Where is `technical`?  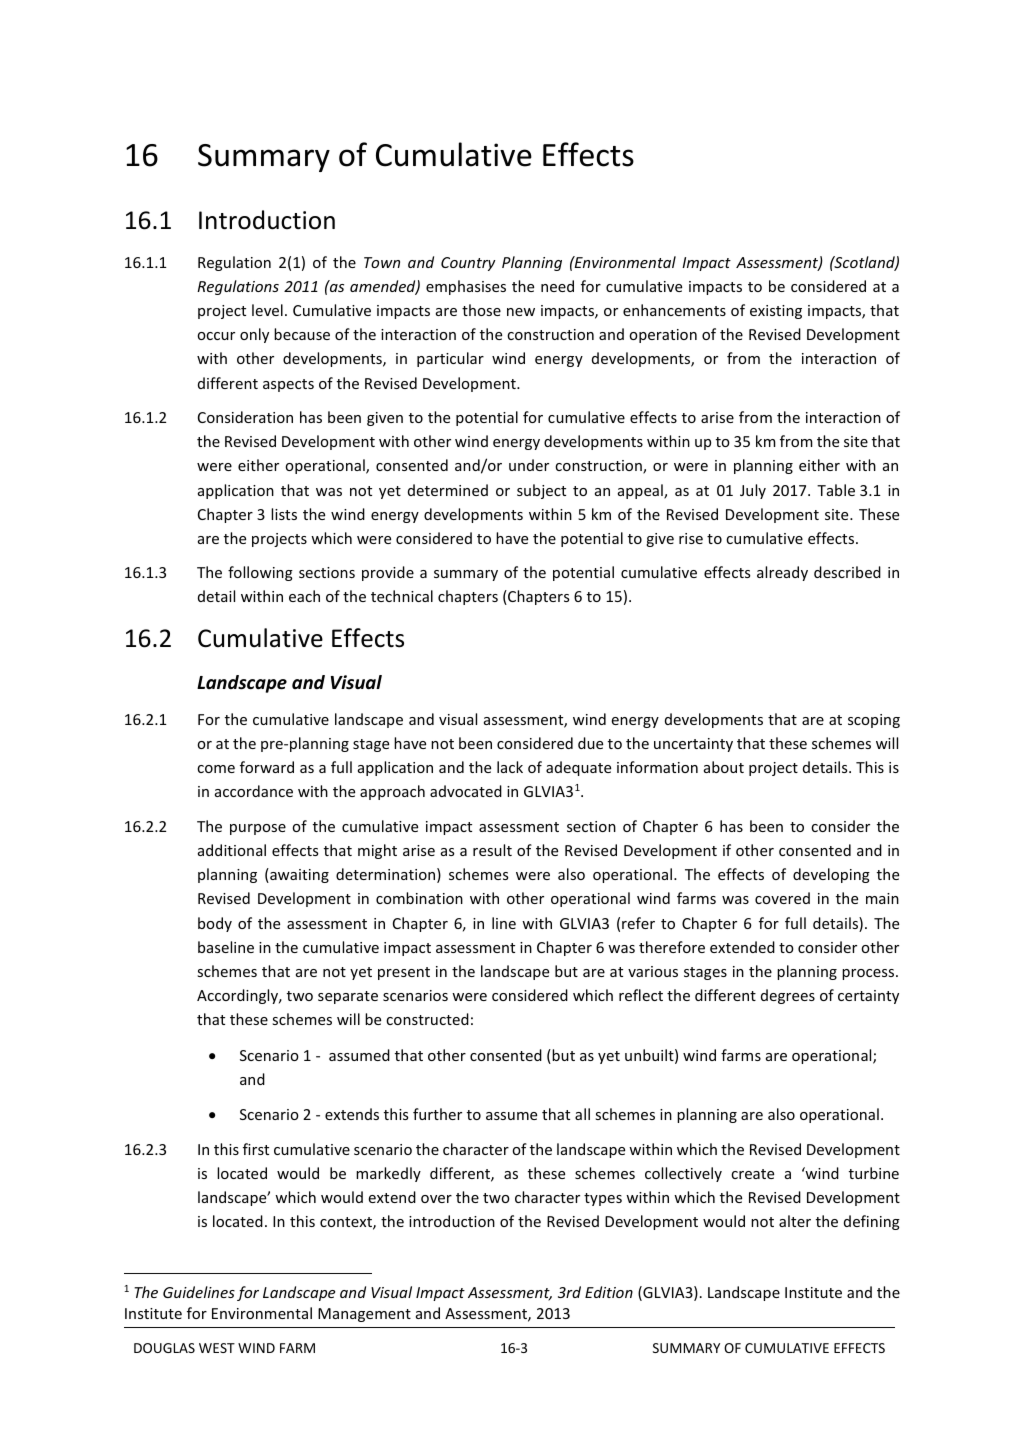
technical is located at coordinates (402, 596).
